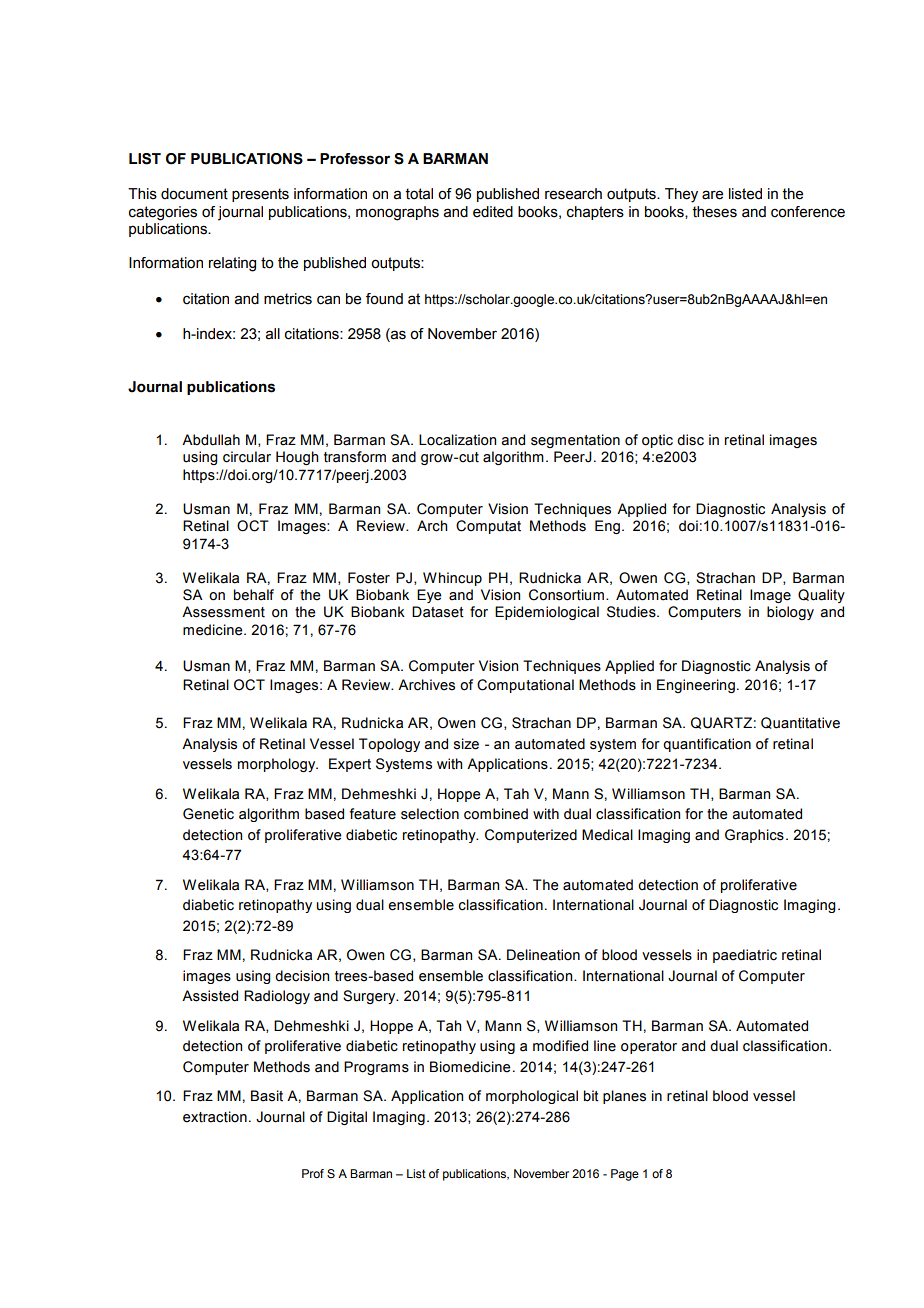 Image resolution: width=924 pixels, height=1308 pixels. What do you see at coordinates (215, 1117) in the screenshot?
I see `extraction` at bounding box center [215, 1117].
